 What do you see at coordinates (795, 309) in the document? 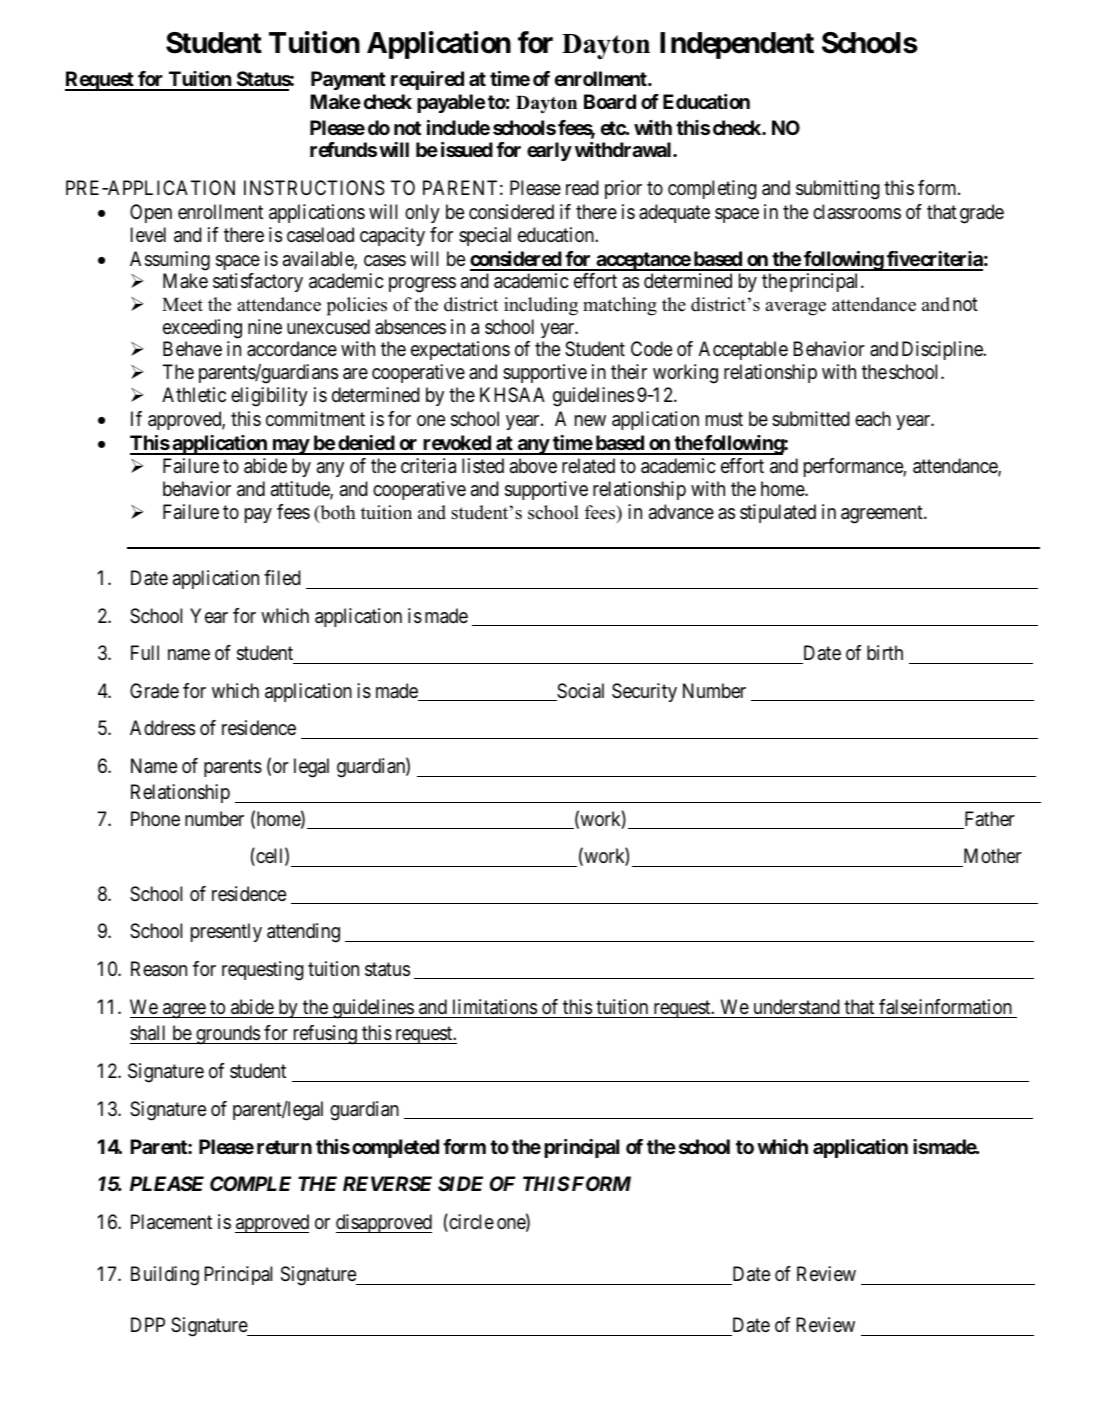
I see `average` at bounding box center [795, 309].
